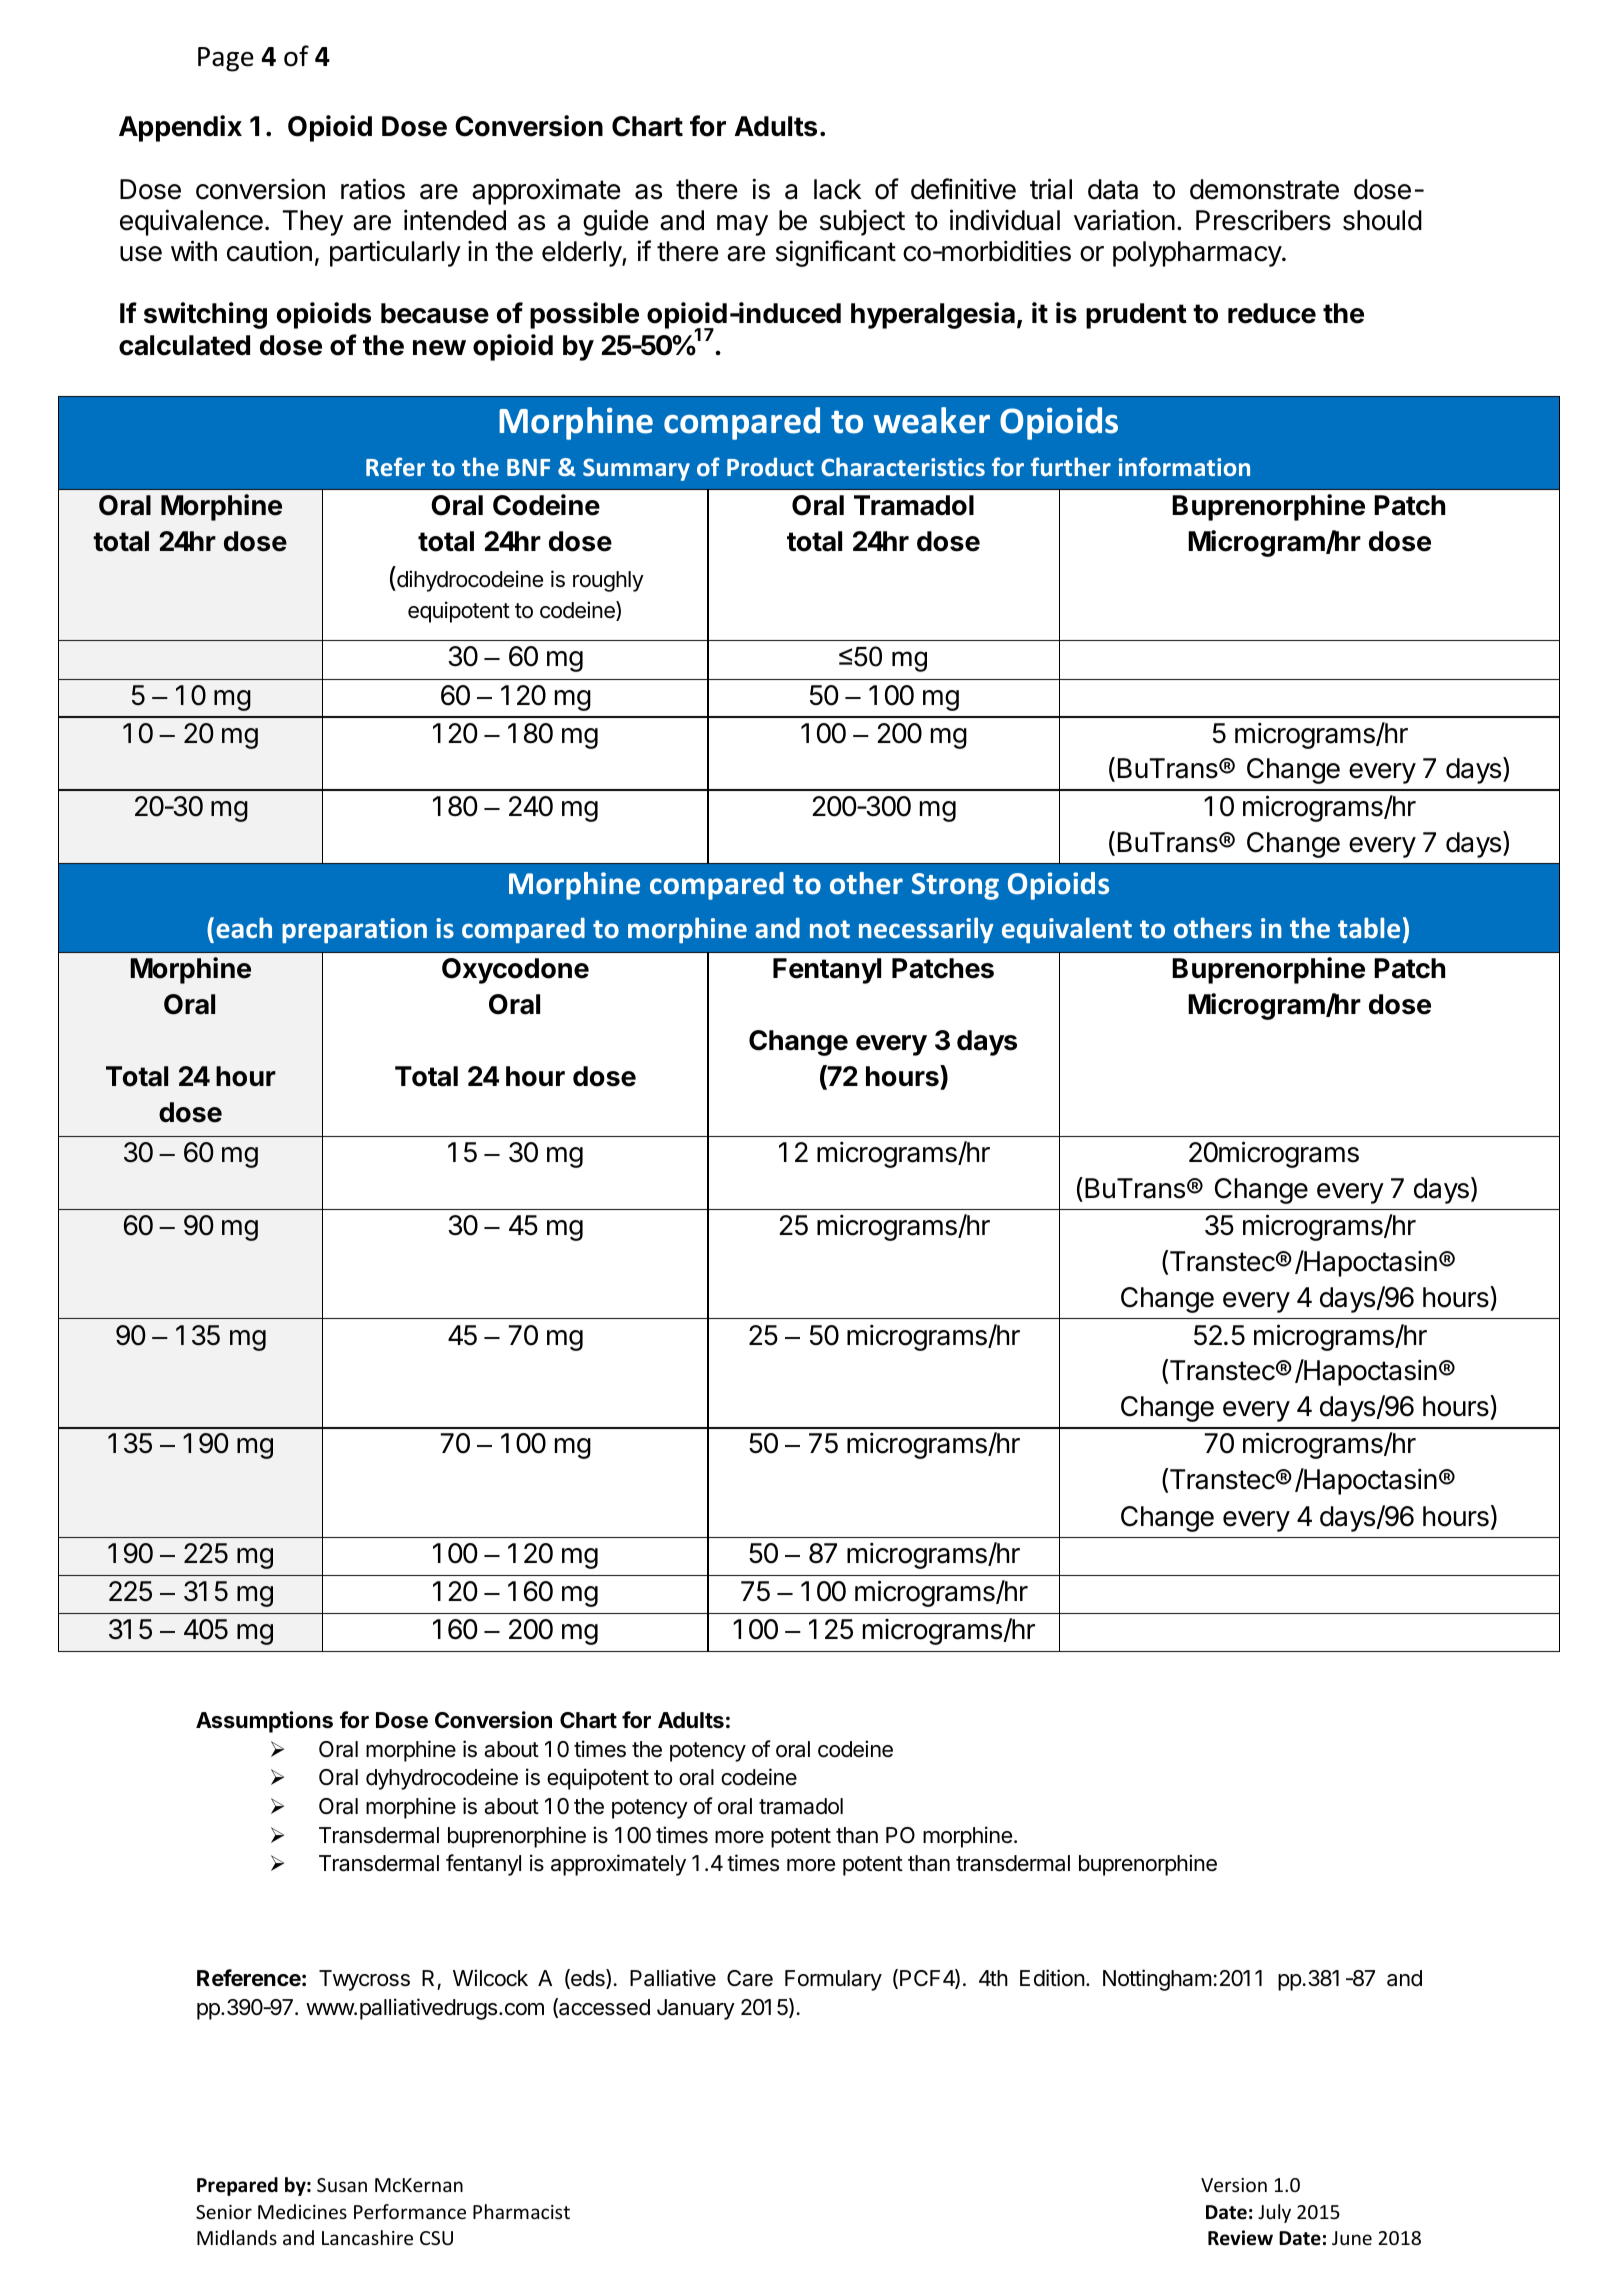  Describe the element at coordinates (354, 930) in the screenshot. I see `preparation` at that location.
